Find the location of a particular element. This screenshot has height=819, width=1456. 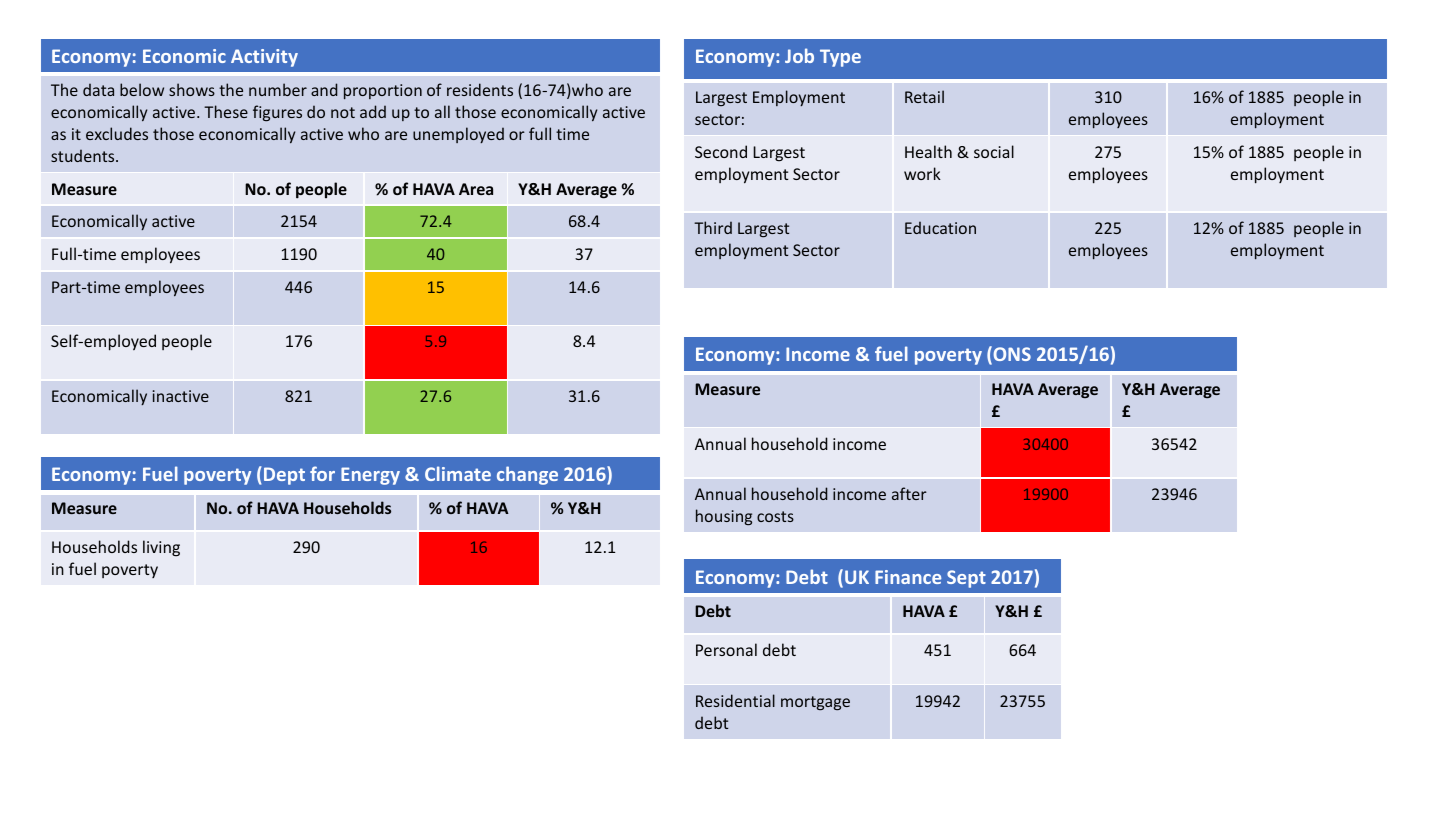

after is located at coordinates (909, 493).
